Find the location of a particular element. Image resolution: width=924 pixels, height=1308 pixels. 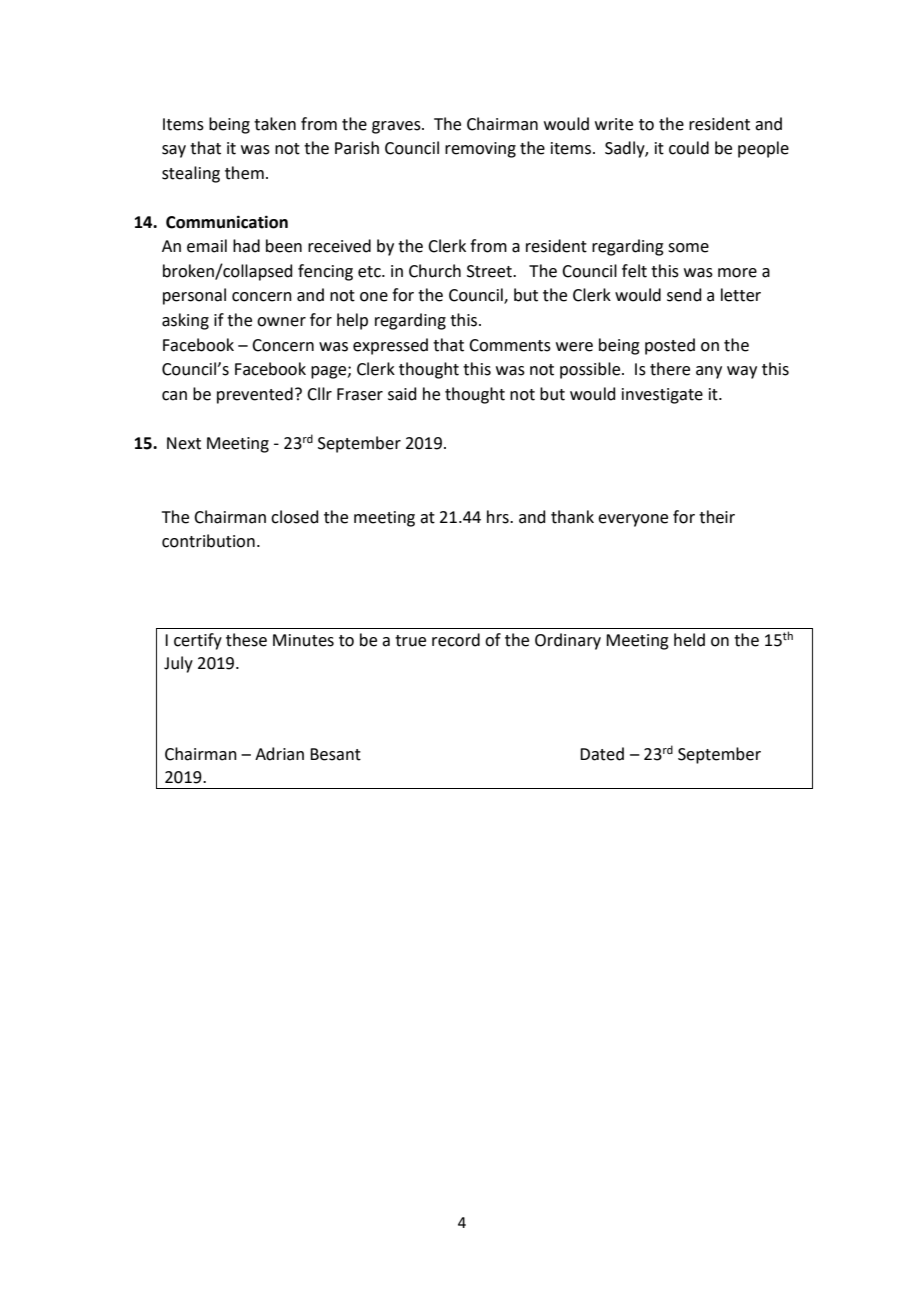

held is located at coordinates (689, 640).
